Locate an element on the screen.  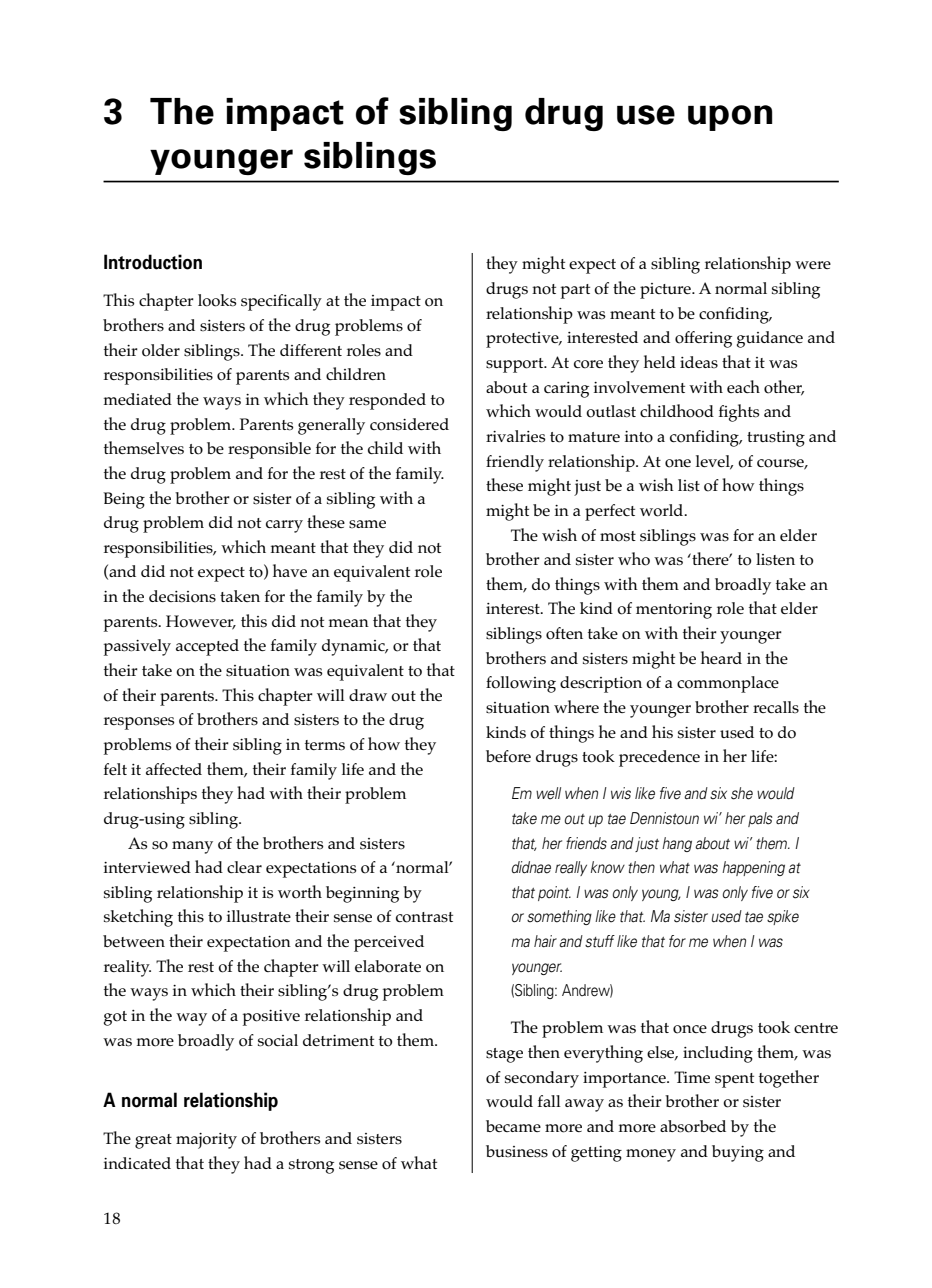
majority is located at coordinates (206, 1141).
